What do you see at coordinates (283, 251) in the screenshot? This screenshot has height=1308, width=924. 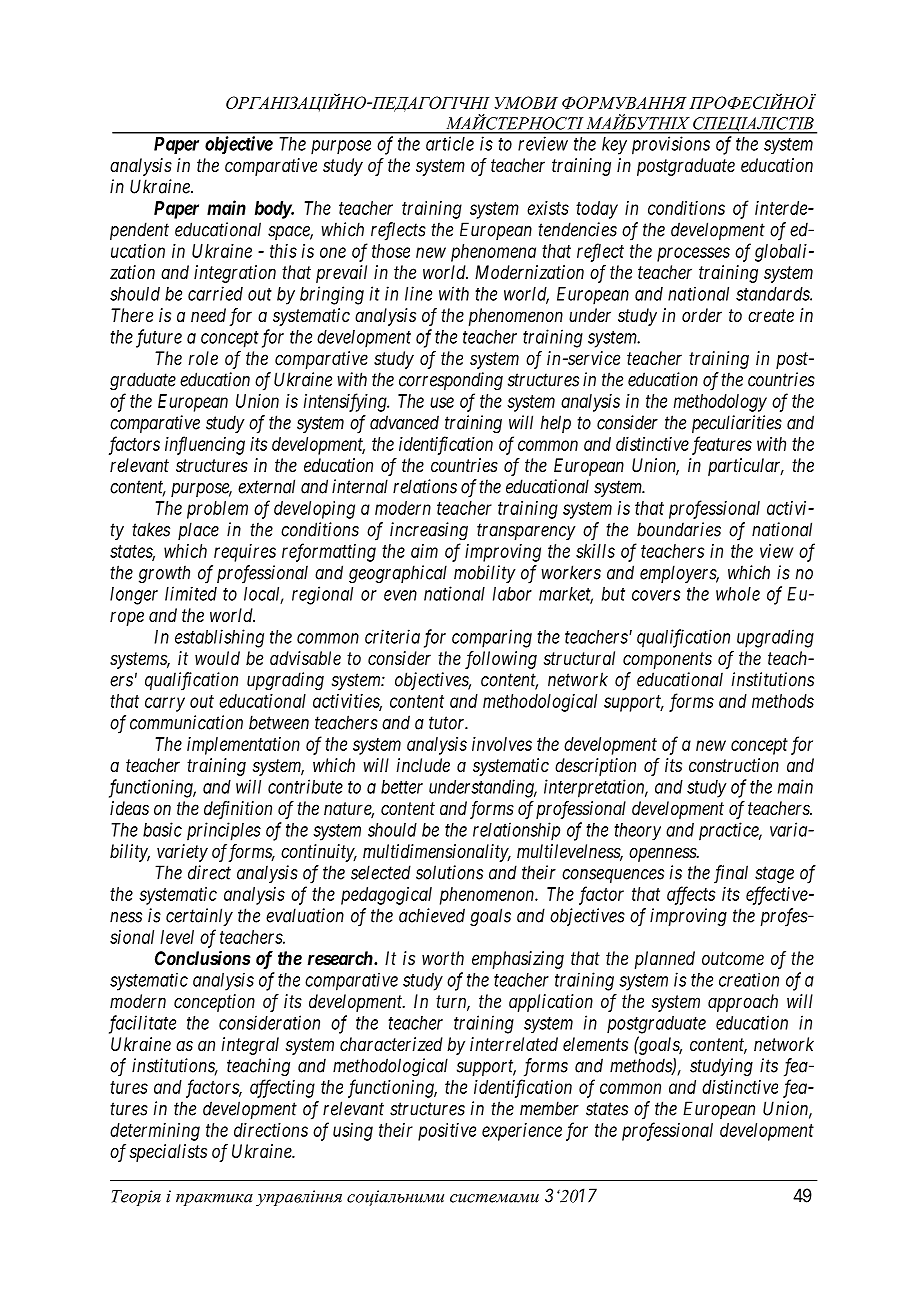 I see `this` at bounding box center [283, 251].
